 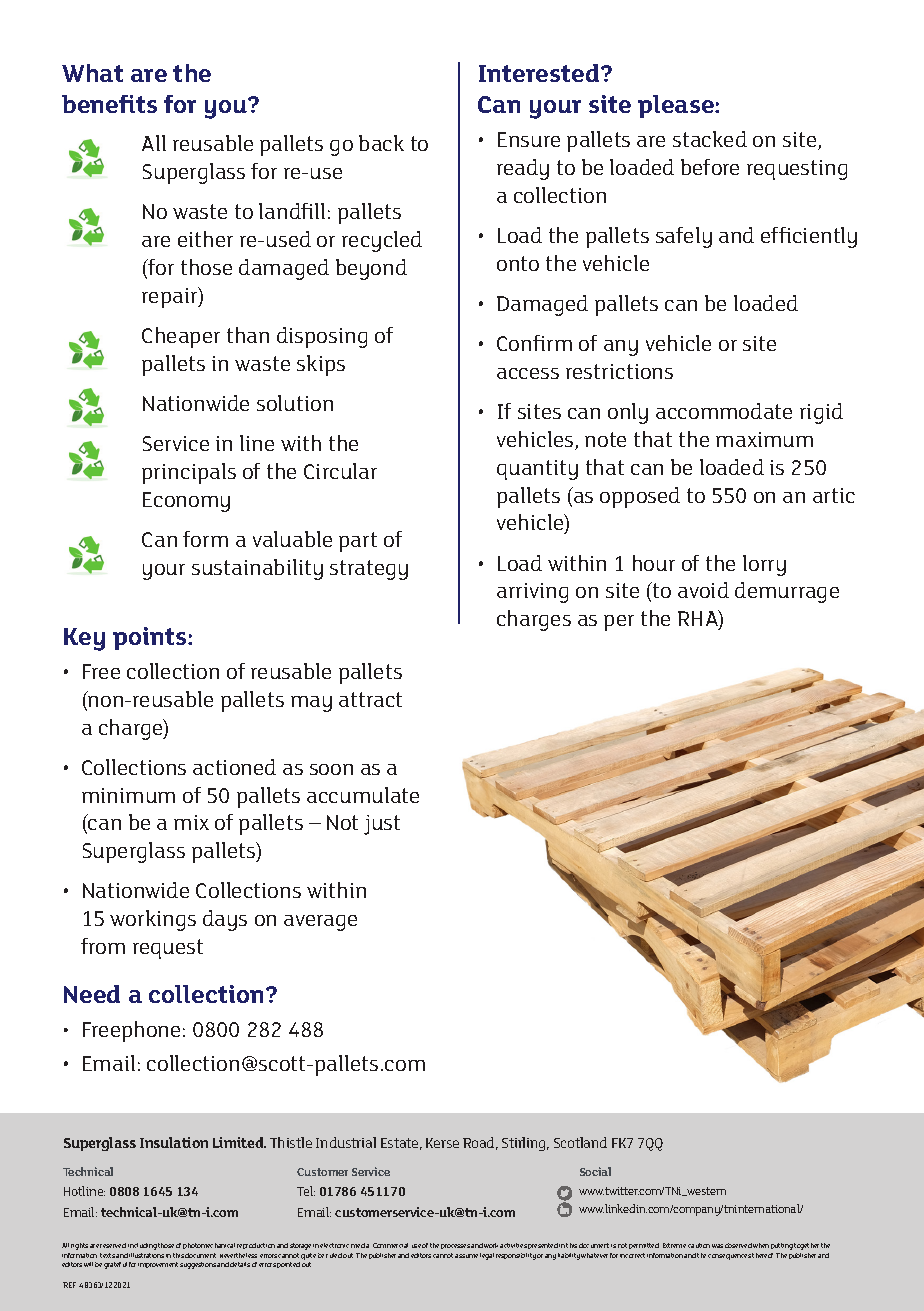 I want to click on assume, so click(x=466, y=1256).
